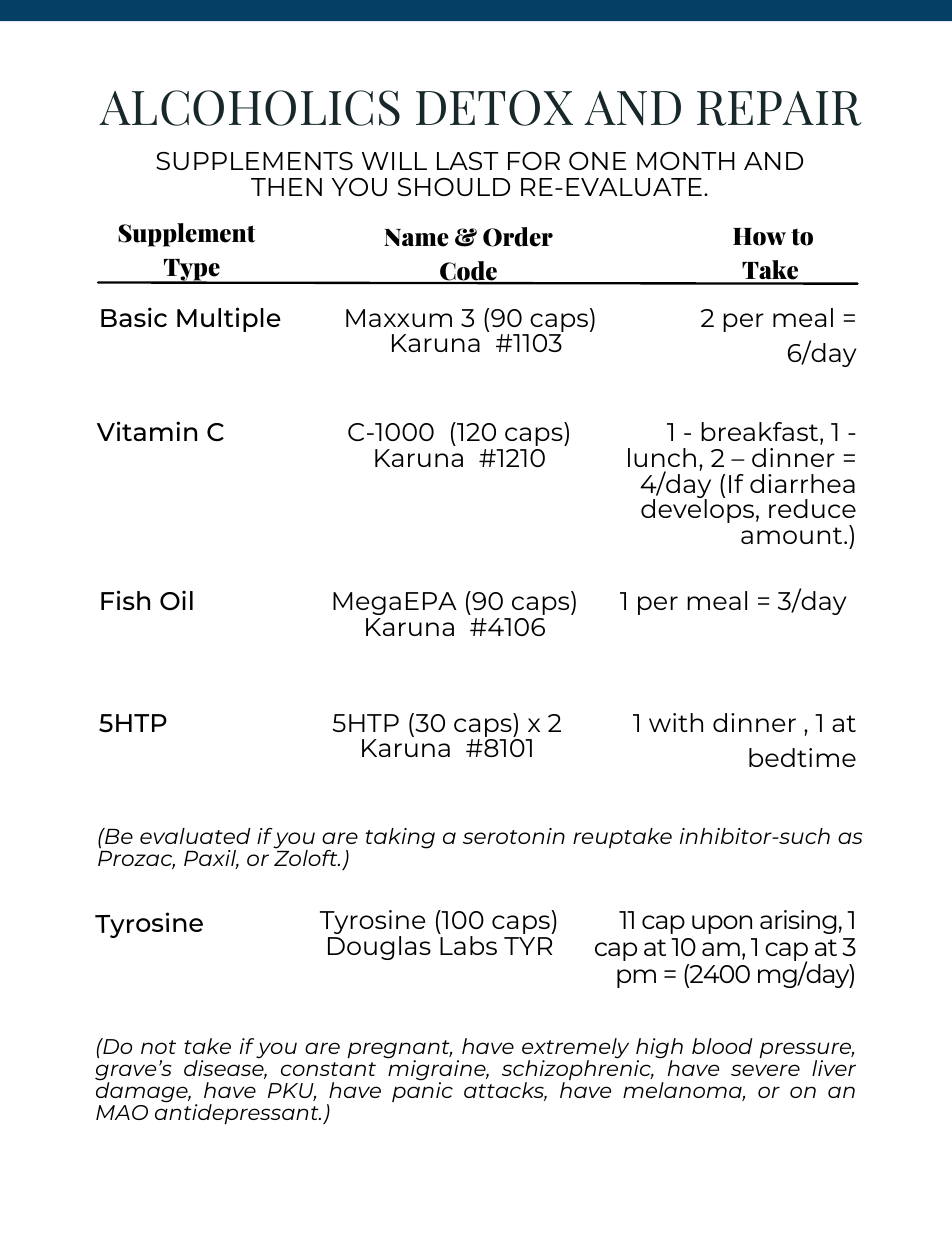  I want to click on breakfast, so click(761, 433).
